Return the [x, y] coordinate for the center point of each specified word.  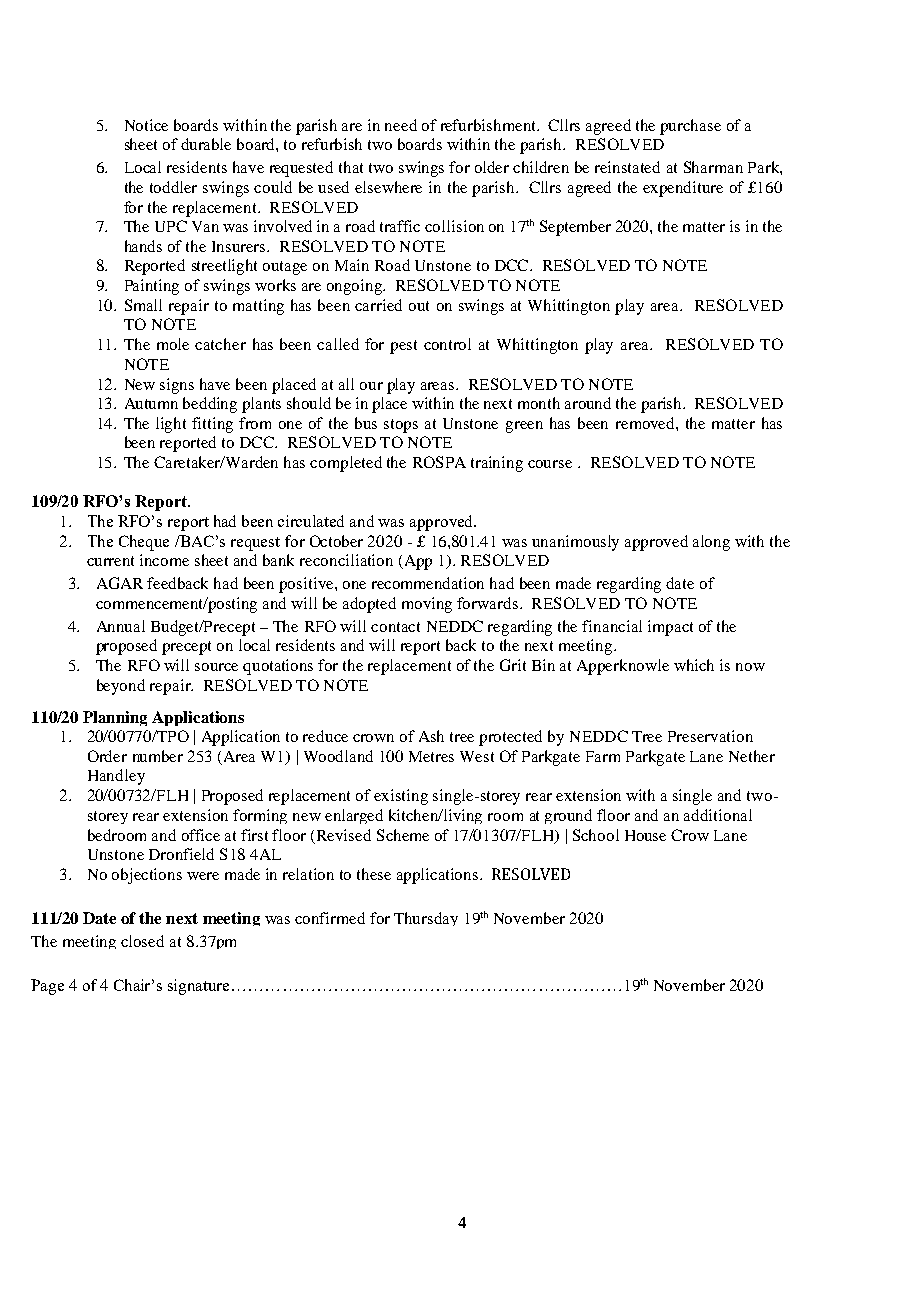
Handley [116, 777]
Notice [146, 125]
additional [718, 815]
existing [401, 797]
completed [346, 464]
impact [670, 628]
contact [395, 627]
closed [142, 941]
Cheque [144, 543]
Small [143, 305]
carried [378, 305]
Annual [121, 626]
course [550, 464]
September [575, 228]
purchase [690, 127]
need [401, 125]
